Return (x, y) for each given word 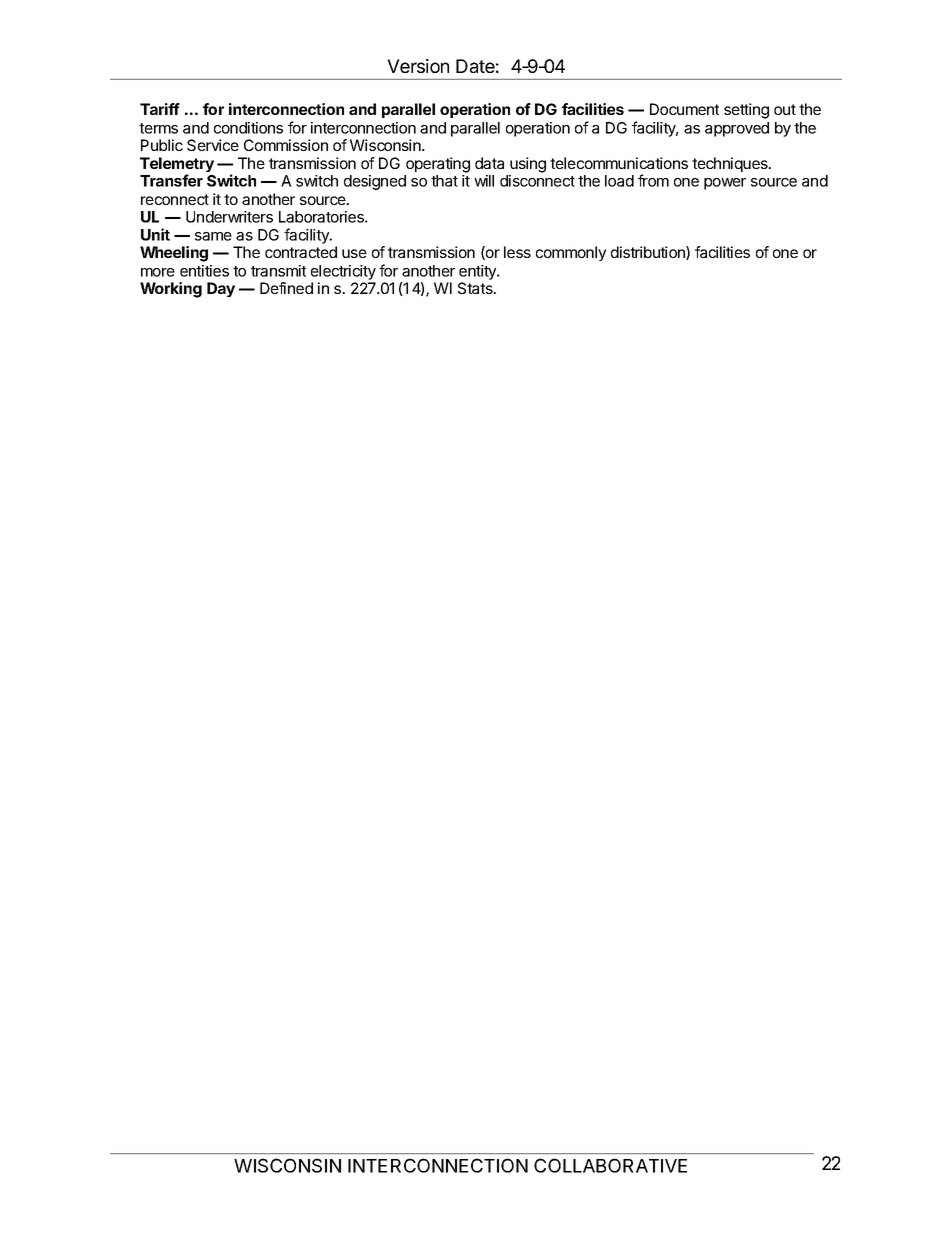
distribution (649, 253)
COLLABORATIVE (610, 1165)
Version (418, 66)
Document (684, 109)
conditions (248, 128)
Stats (476, 288)
